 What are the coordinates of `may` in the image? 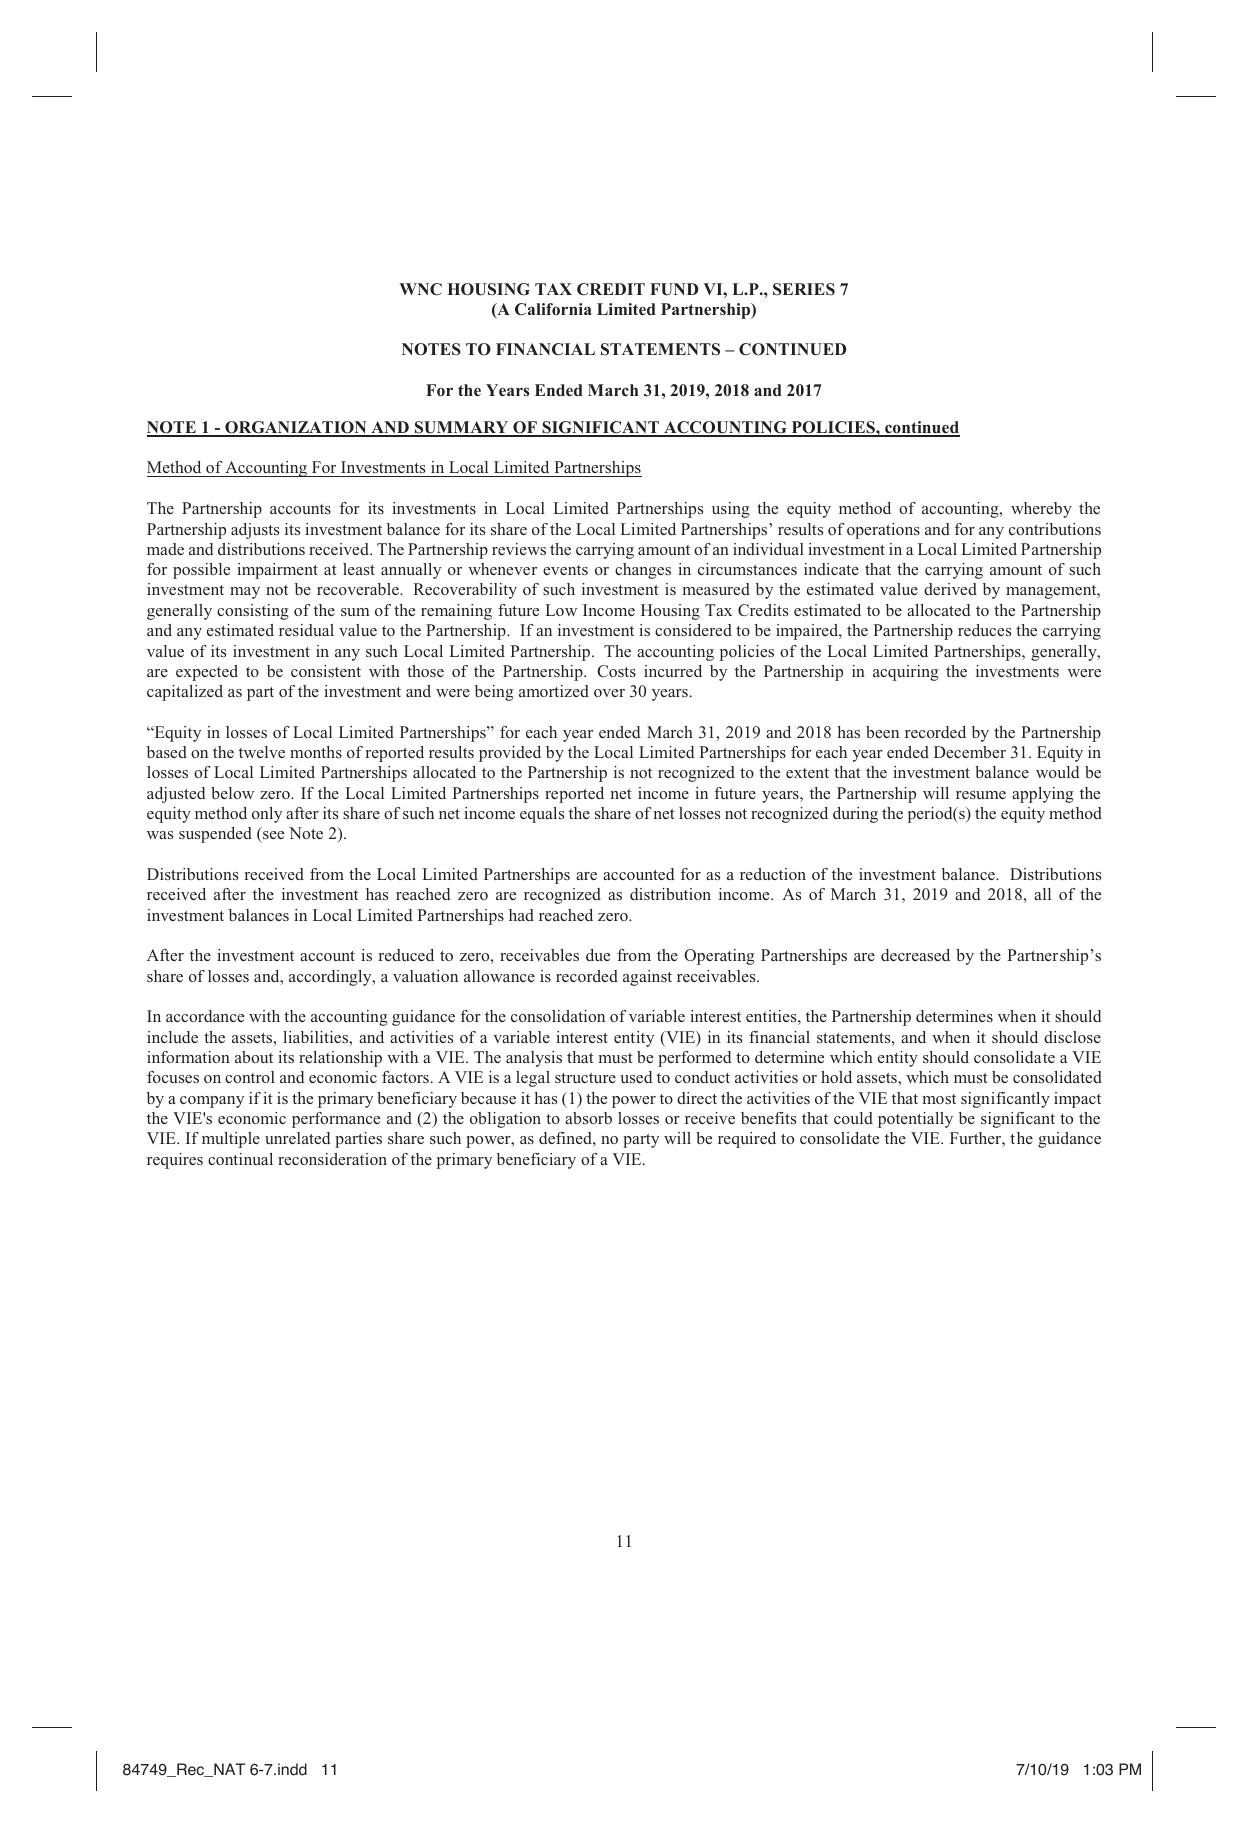 It's located at (245, 593).
